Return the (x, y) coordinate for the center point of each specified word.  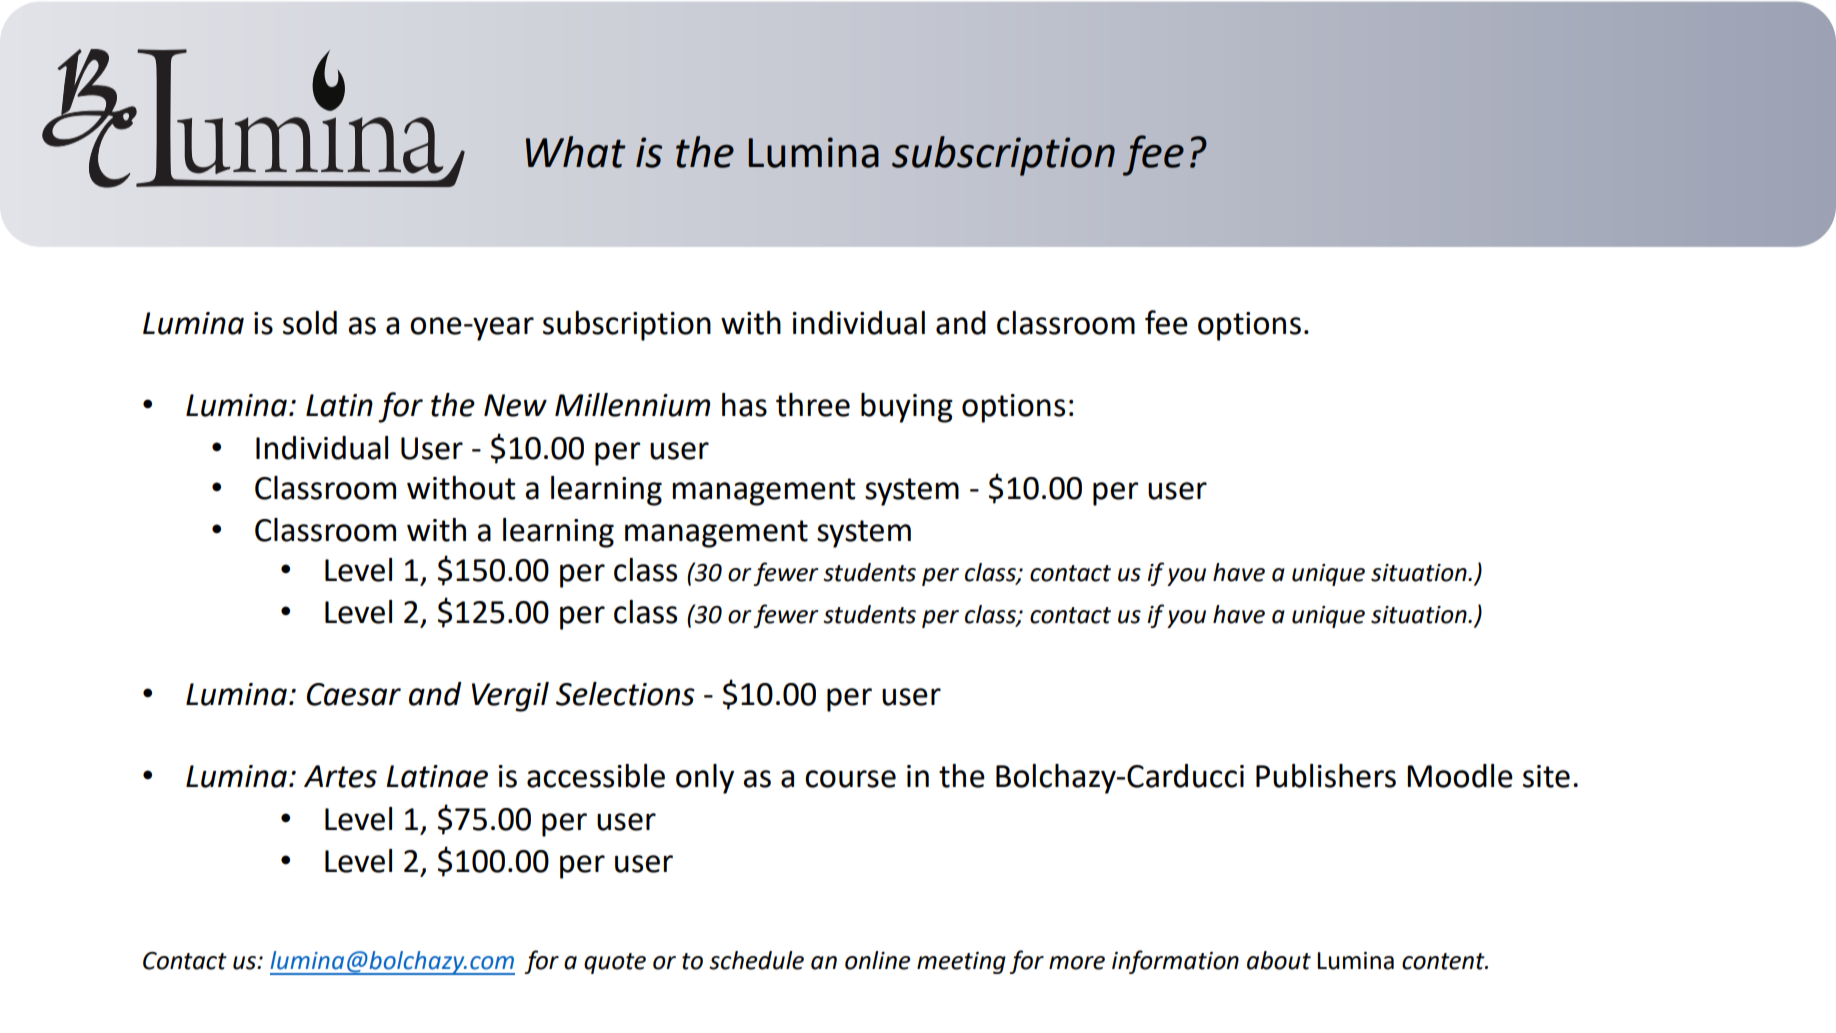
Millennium (632, 405)
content (1444, 961)
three (813, 405)
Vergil (510, 697)
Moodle (1460, 776)
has (744, 405)
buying (907, 408)
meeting (961, 963)
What (576, 152)
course (850, 779)
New (515, 405)
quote (615, 963)
